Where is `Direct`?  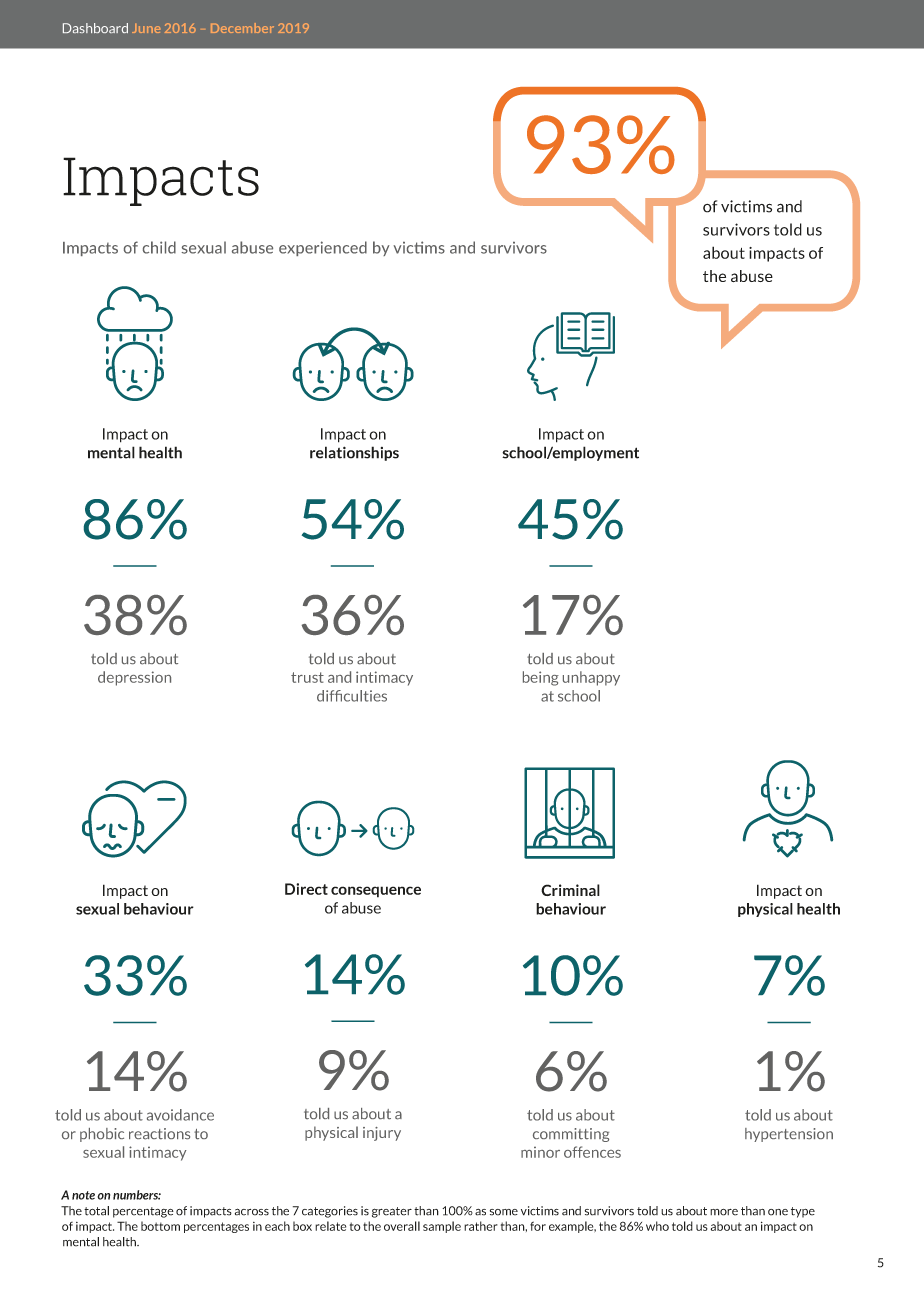 Direct is located at coordinates (306, 889).
